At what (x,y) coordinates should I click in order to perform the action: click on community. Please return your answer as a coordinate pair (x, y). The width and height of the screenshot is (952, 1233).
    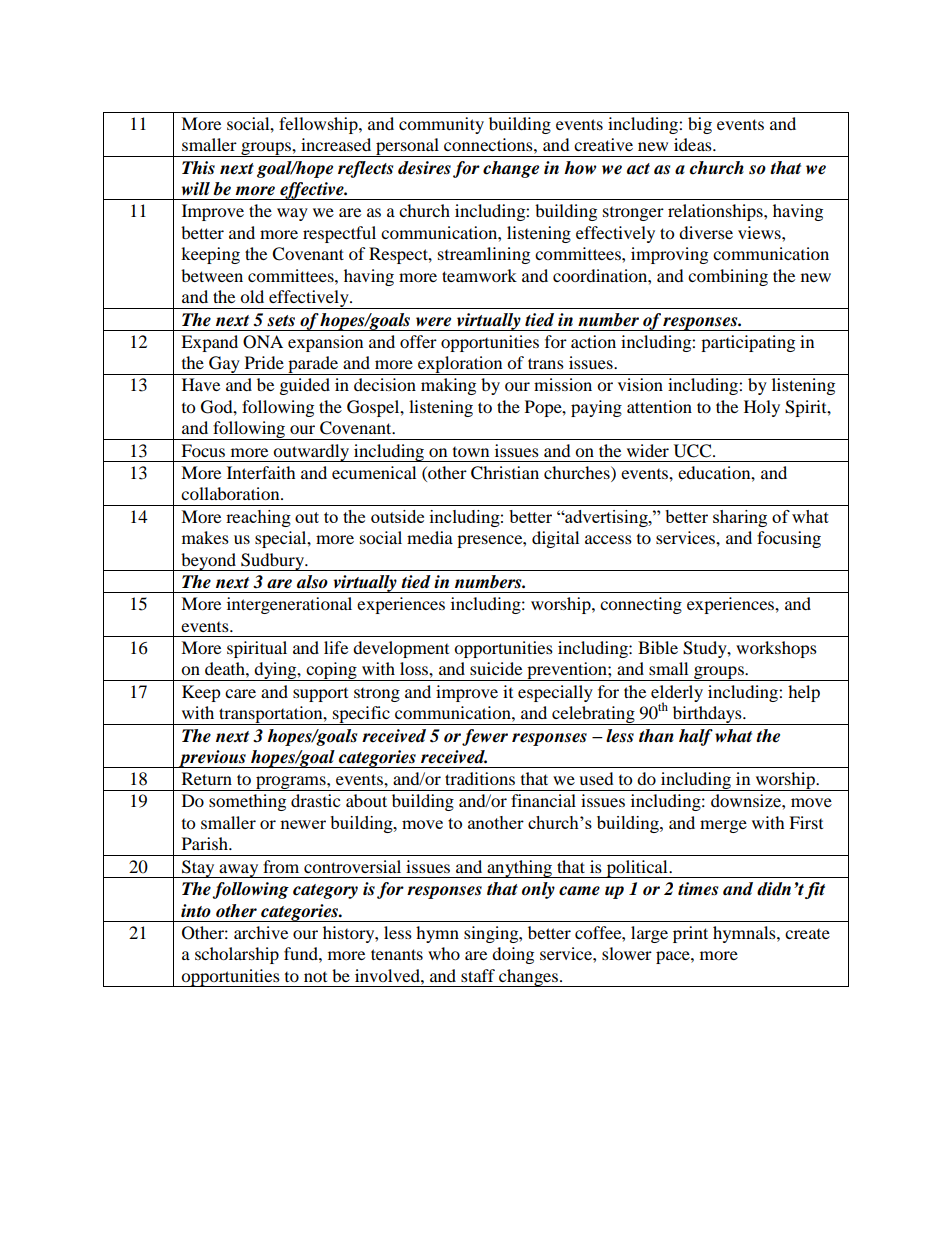
    Looking at the image, I should click on (441, 125).
